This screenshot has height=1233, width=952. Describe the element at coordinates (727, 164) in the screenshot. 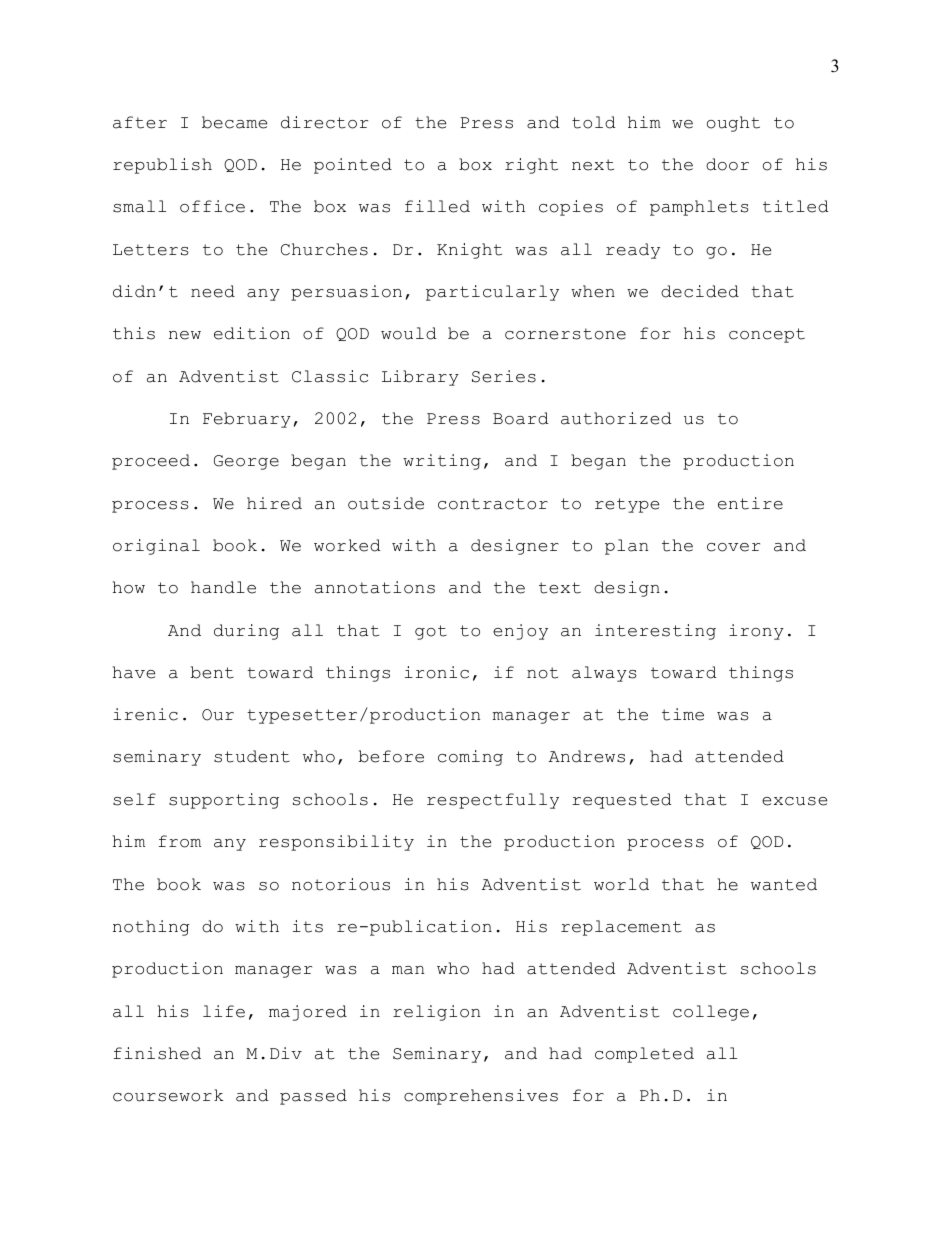

I see `door` at that location.
